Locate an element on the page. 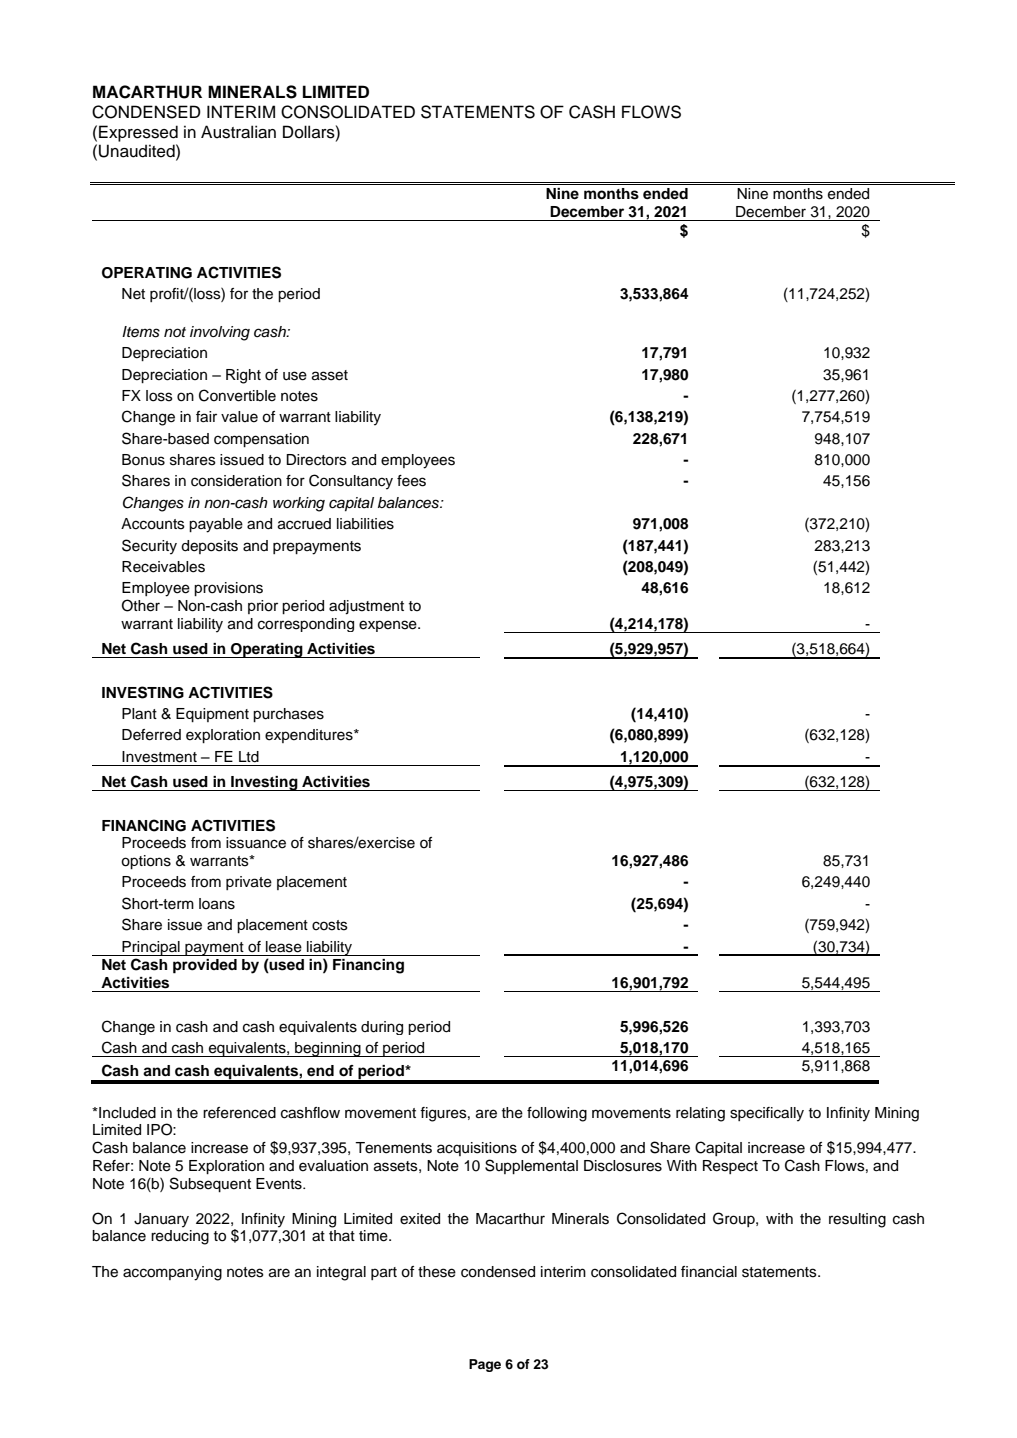 Image resolution: width=1017 pixels, height=1438 pixels. Page is located at coordinates (485, 1365).
